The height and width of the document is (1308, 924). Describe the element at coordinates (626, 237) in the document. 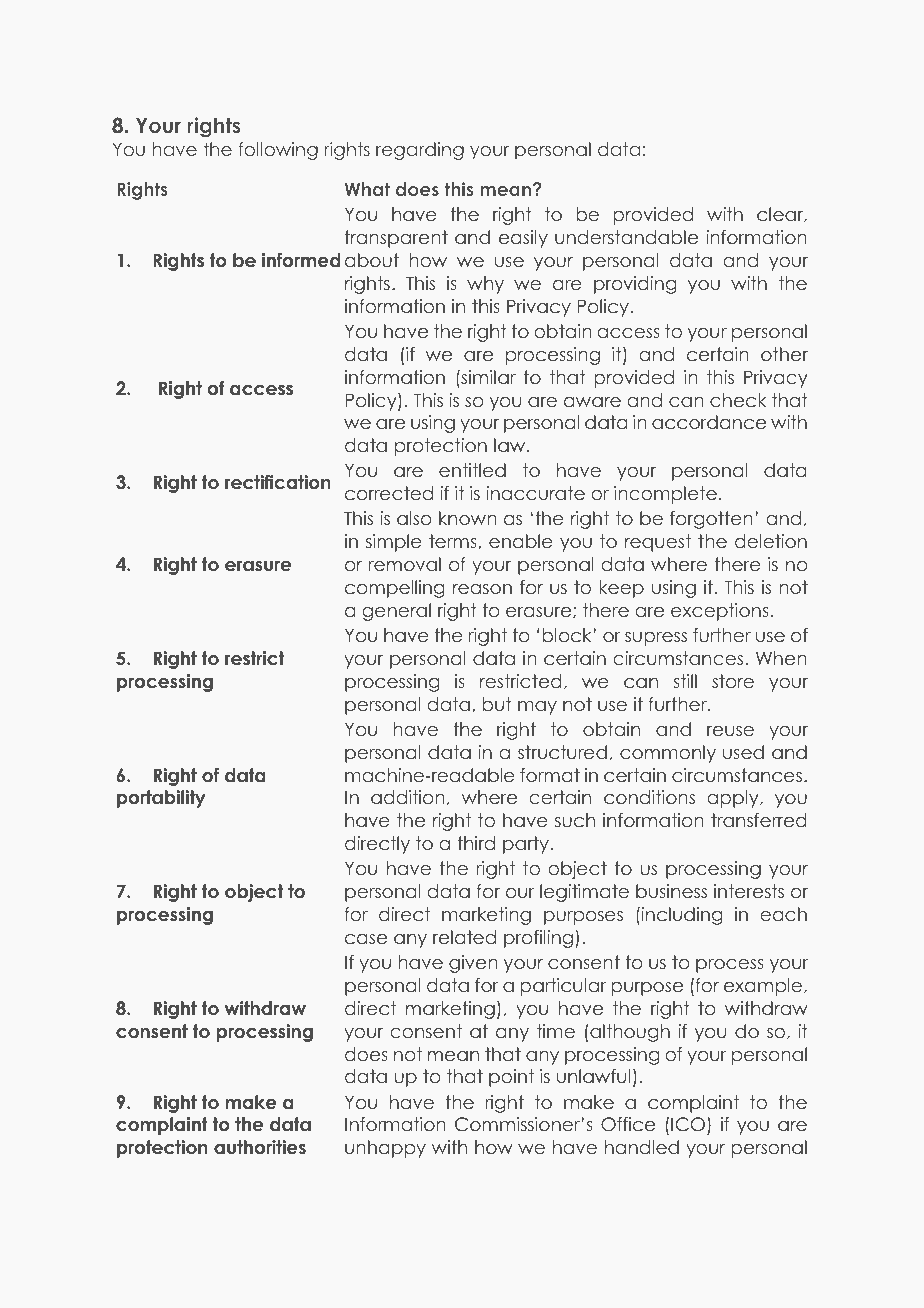

I see `understandable` at that location.
